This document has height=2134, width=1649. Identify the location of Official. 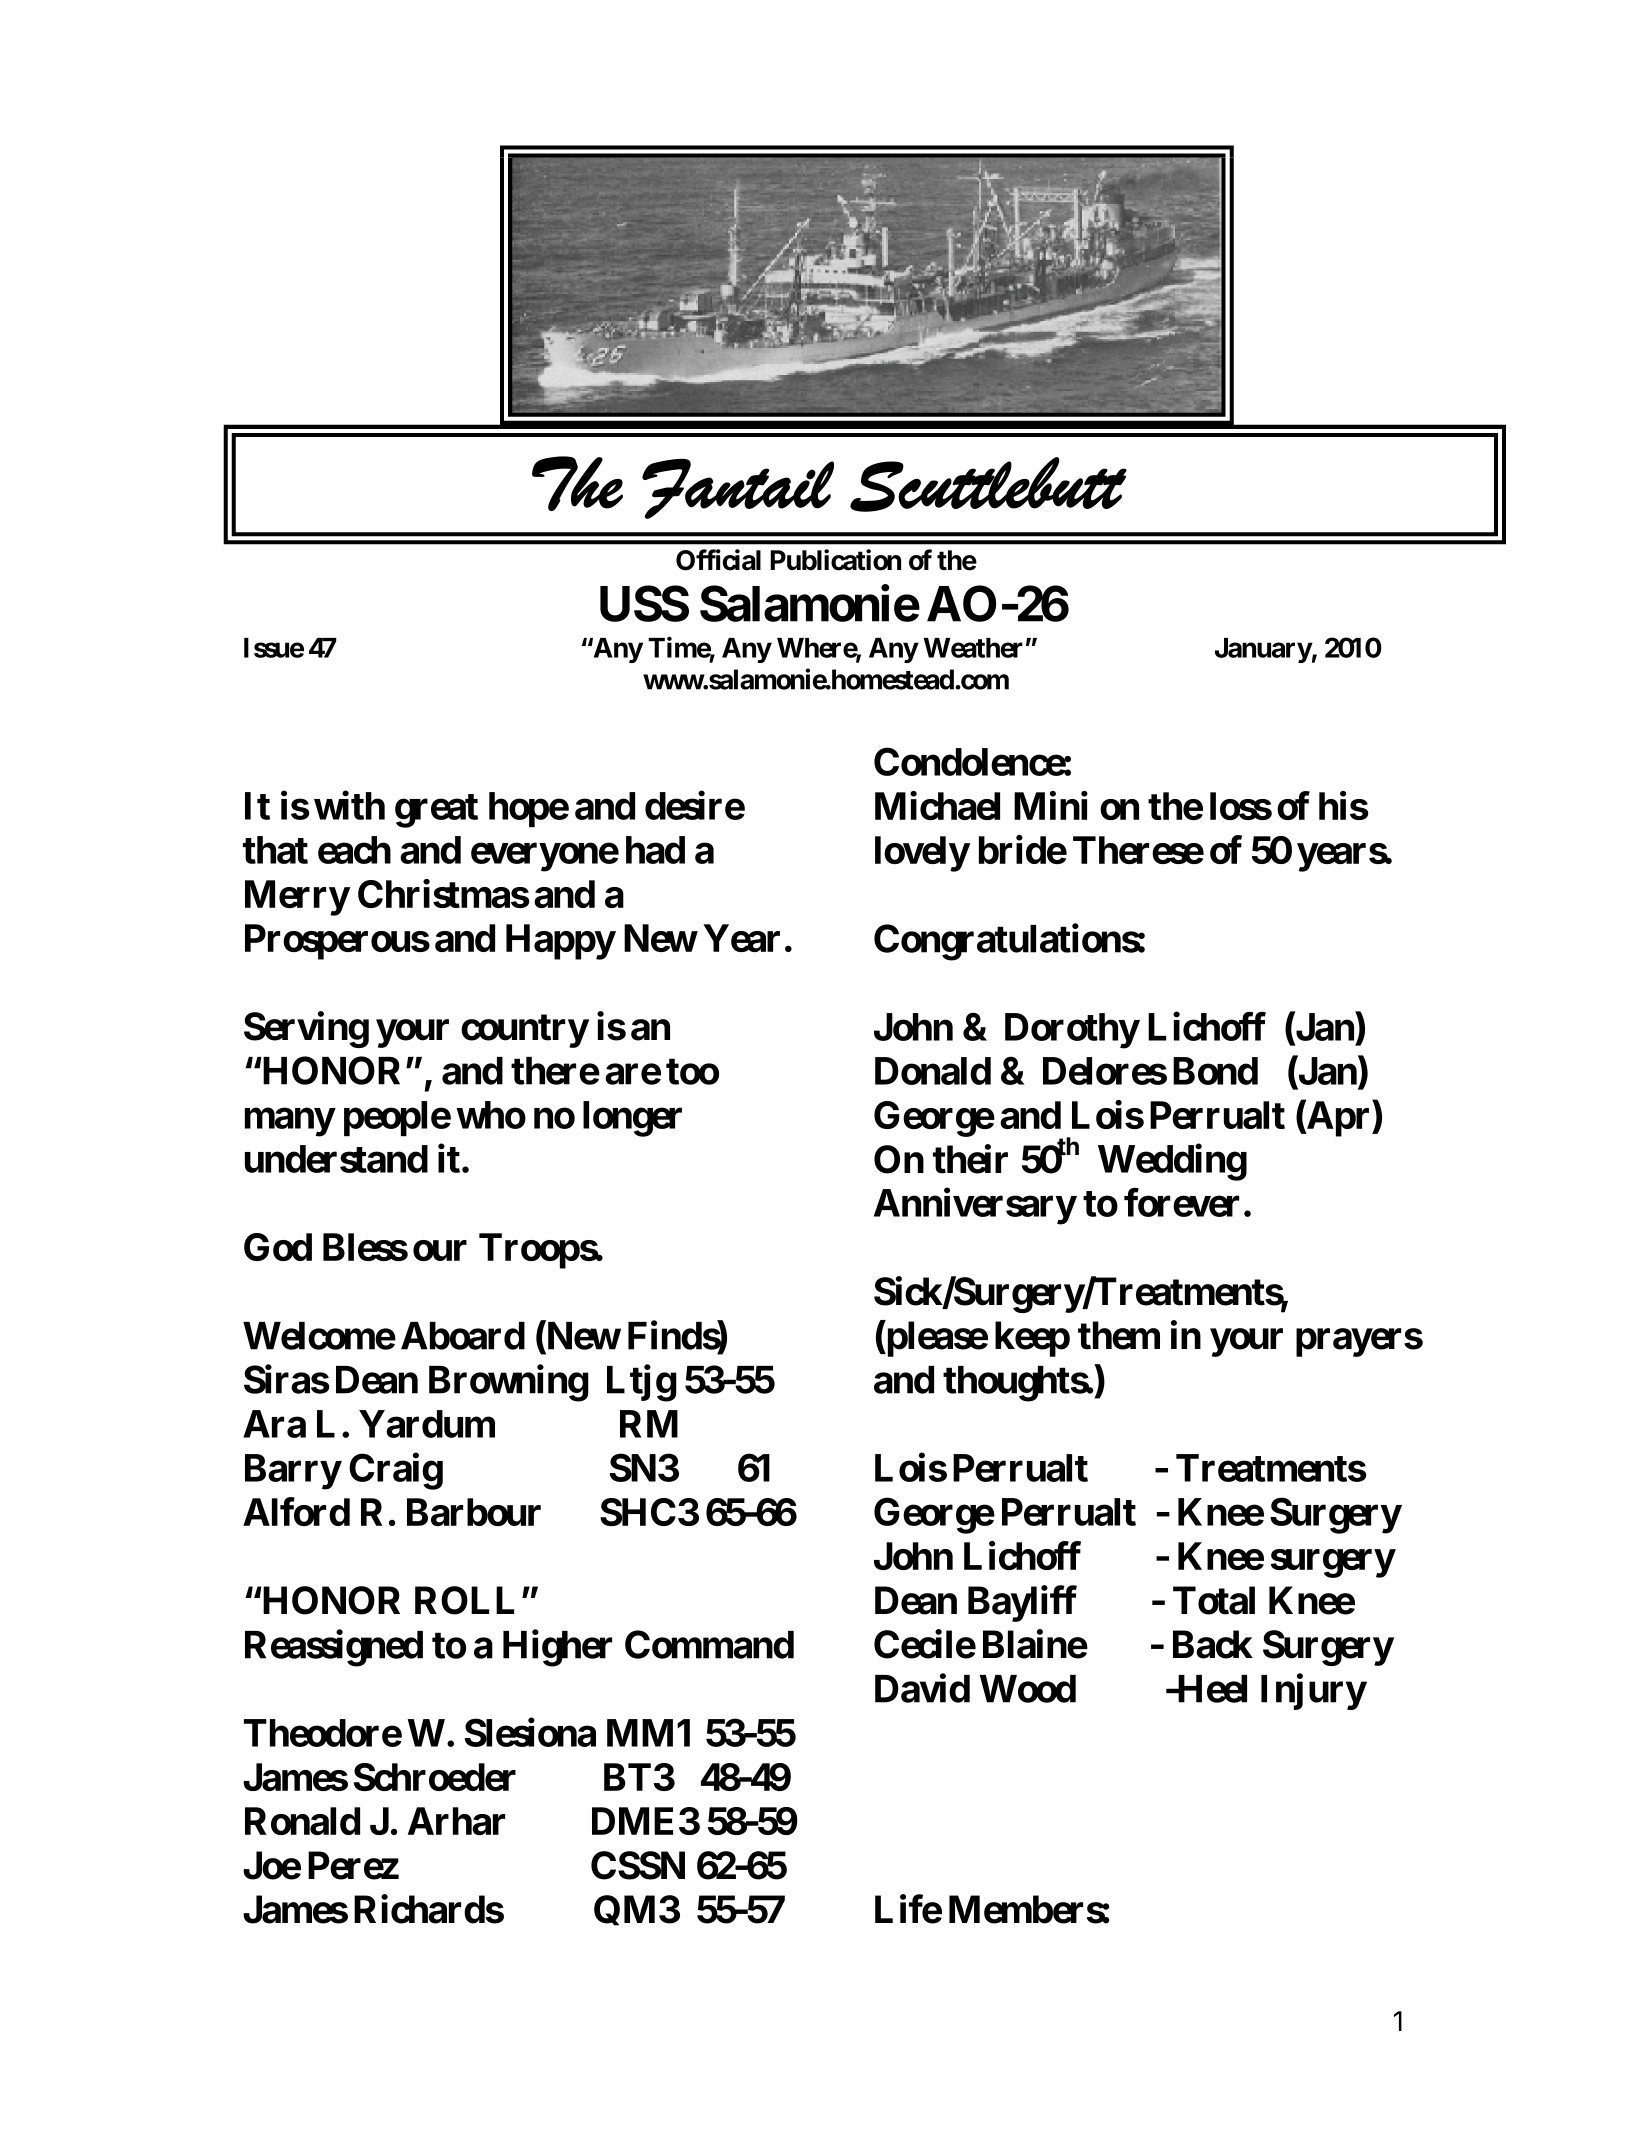
(718, 560).
